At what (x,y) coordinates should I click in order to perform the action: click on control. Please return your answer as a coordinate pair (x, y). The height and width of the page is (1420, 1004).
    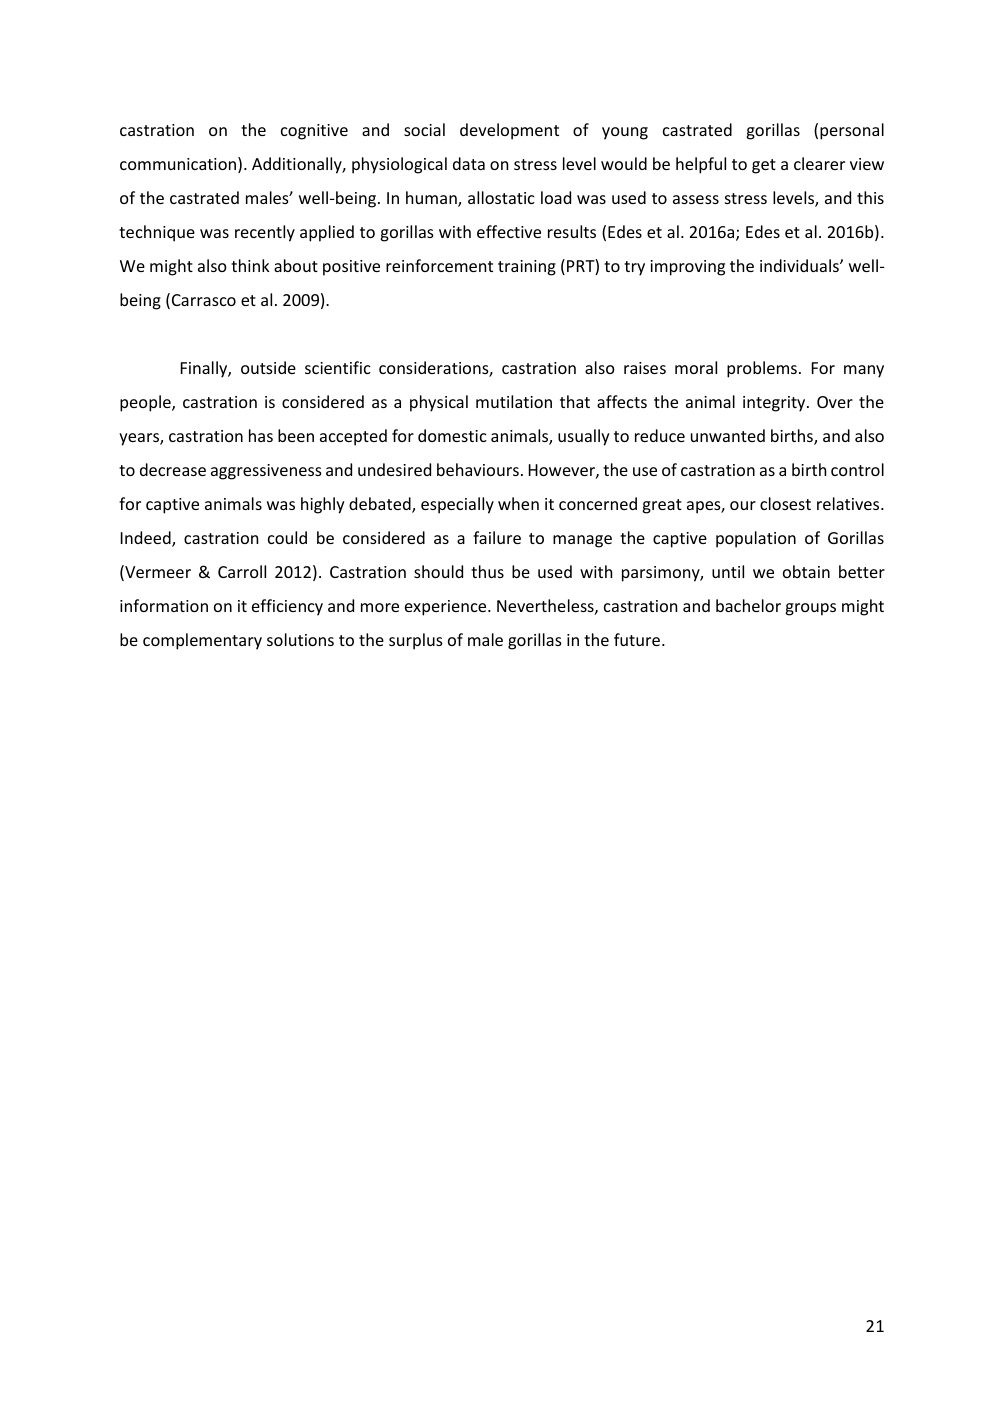
    Looking at the image, I should click on (857, 469).
